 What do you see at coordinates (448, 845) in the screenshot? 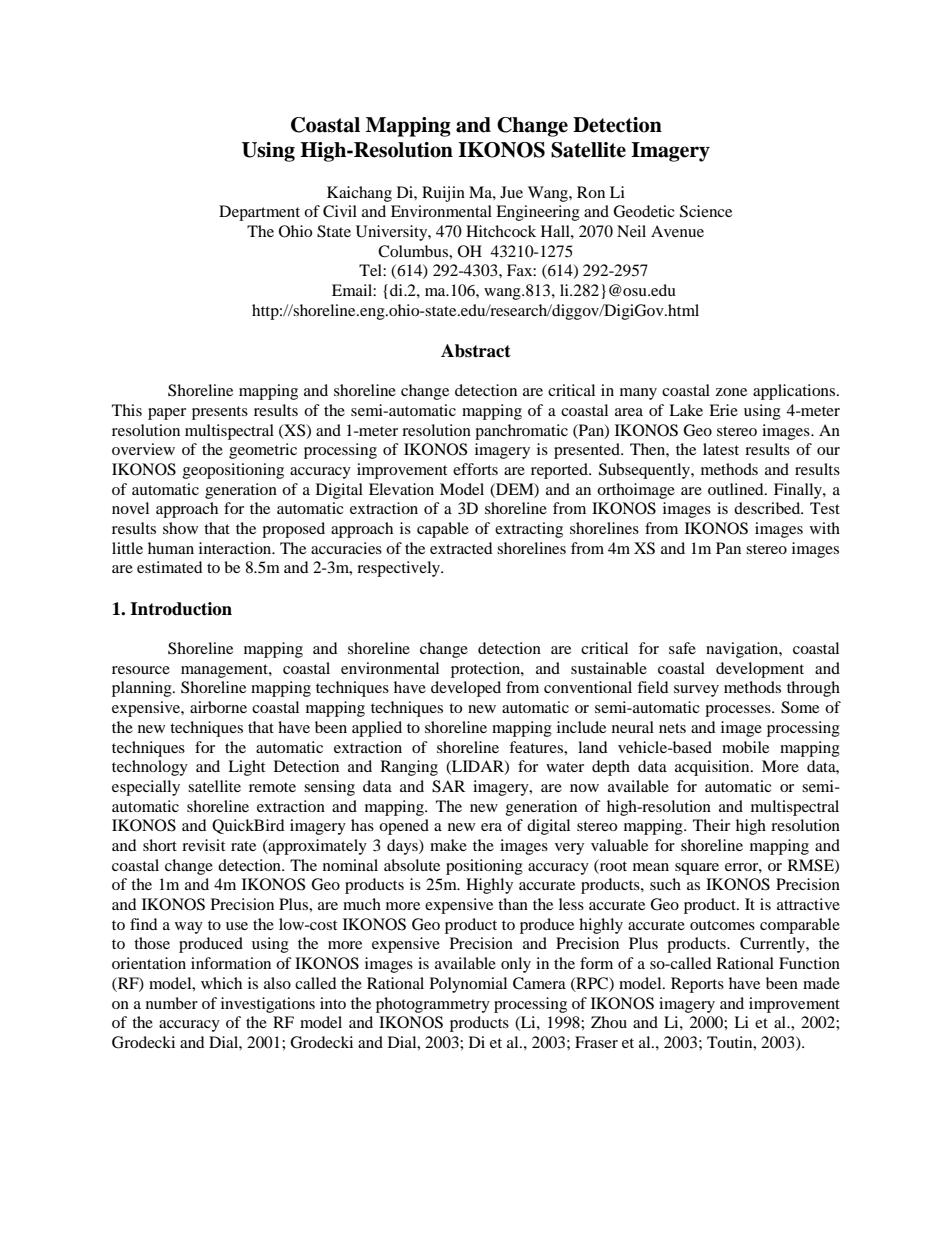
I see `make` at bounding box center [448, 845].
